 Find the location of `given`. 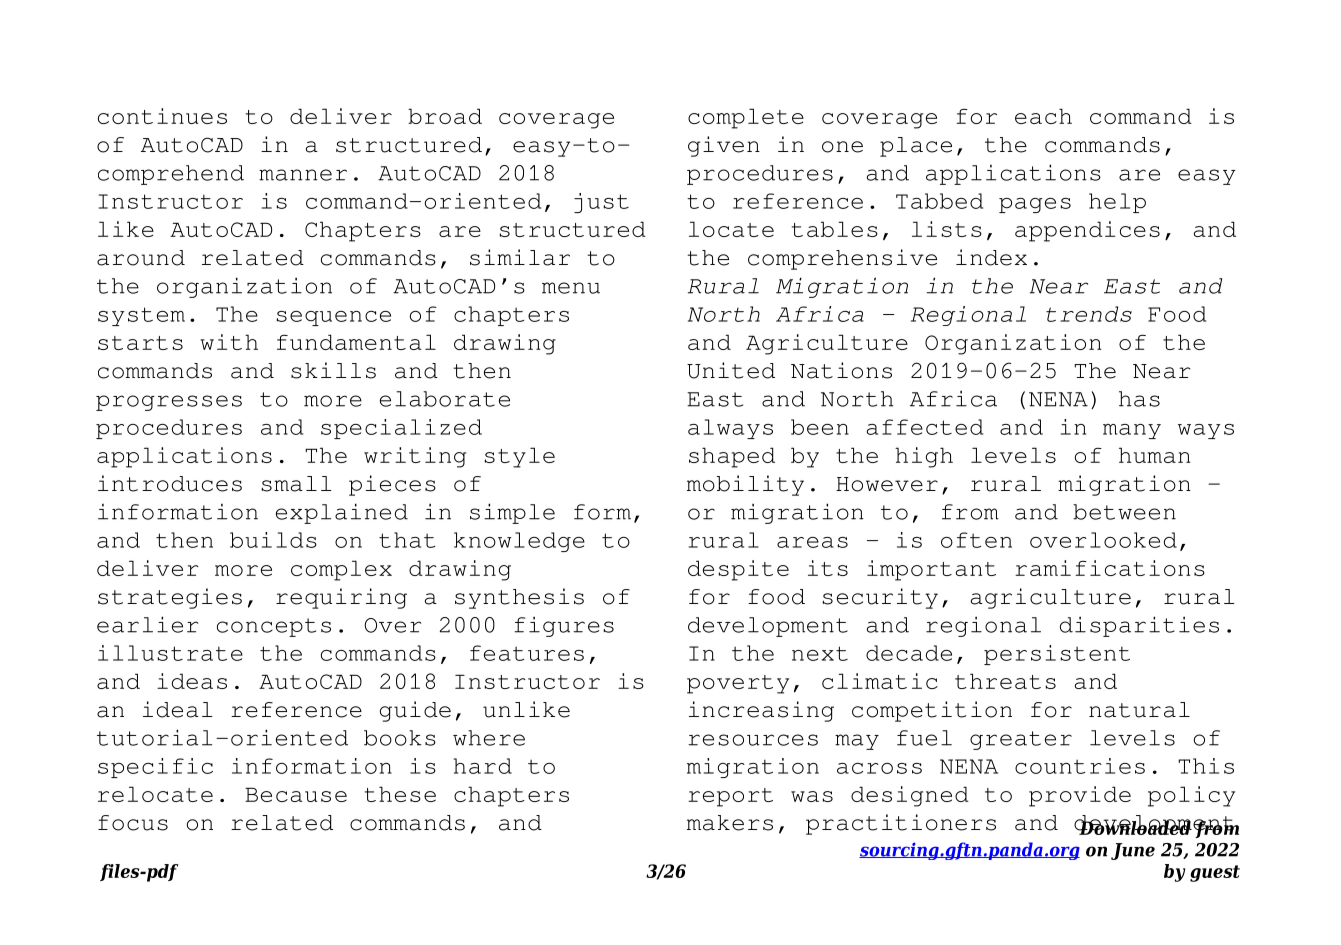

given is located at coordinates (724, 146).
